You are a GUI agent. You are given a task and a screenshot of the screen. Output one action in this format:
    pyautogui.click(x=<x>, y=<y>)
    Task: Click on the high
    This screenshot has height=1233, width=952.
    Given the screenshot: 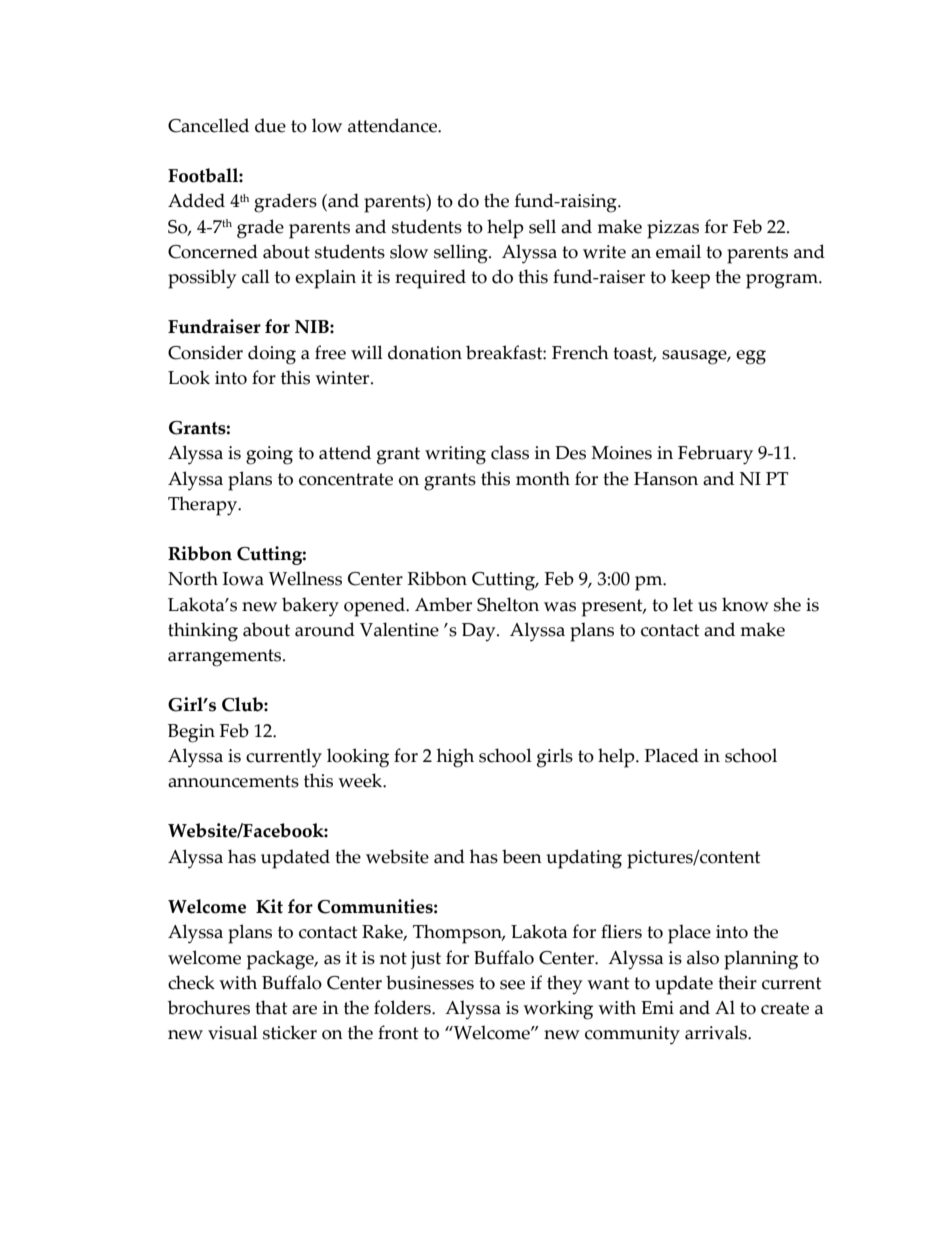 What is the action you would take?
    pyautogui.click(x=455, y=758)
